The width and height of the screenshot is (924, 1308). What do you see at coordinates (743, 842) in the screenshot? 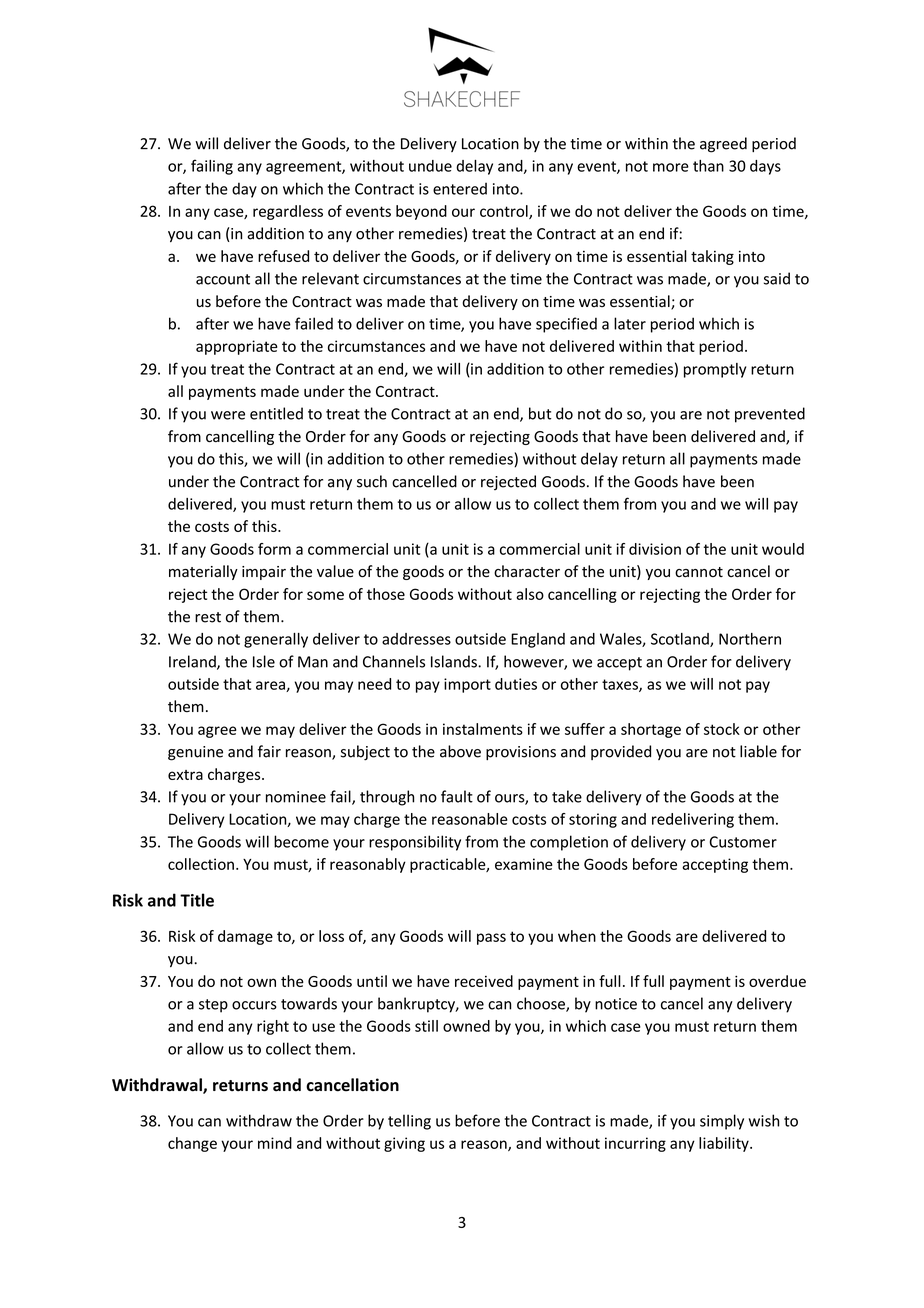
I see `Customer` at bounding box center [743, 842].
